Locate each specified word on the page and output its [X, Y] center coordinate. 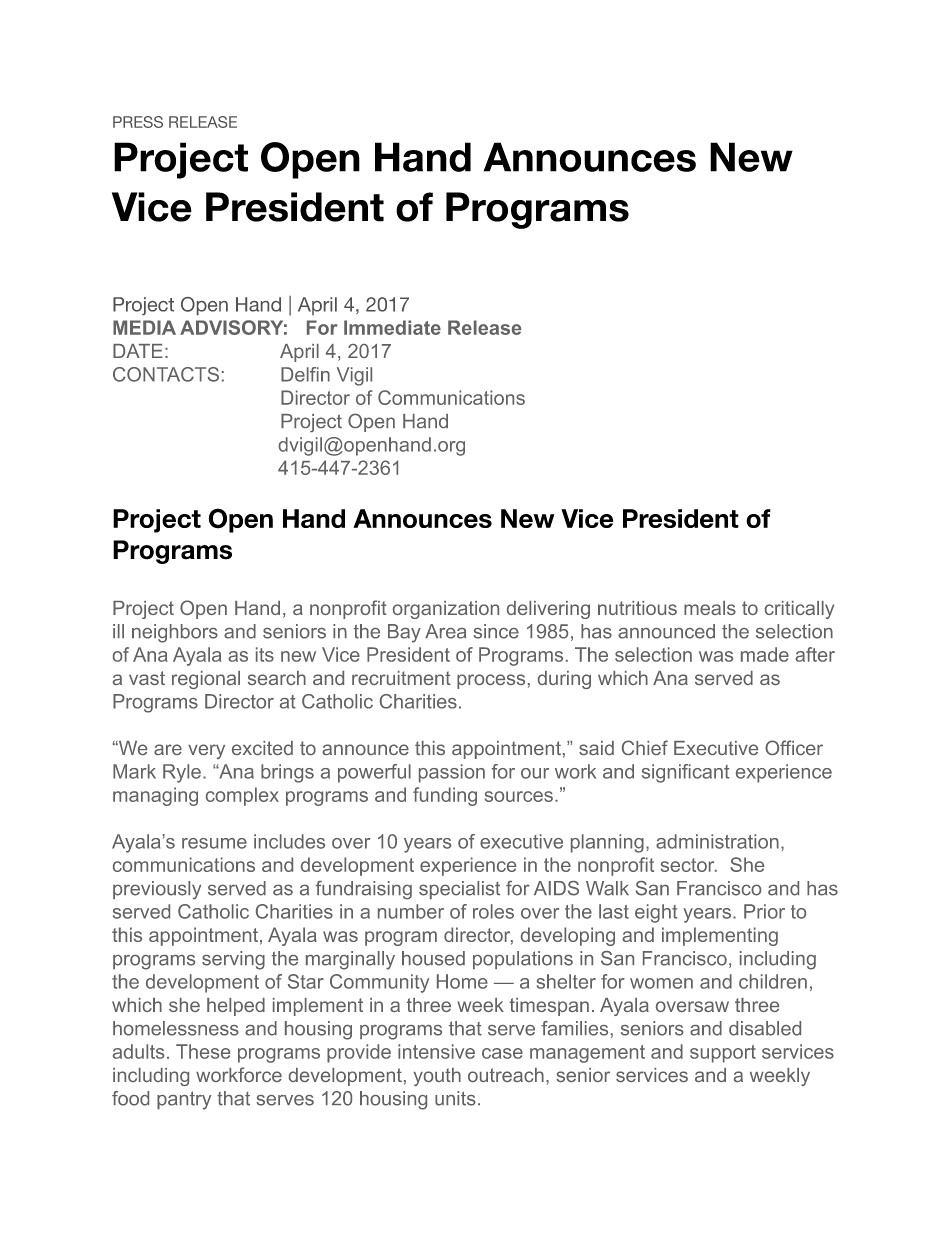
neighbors [175, 633]
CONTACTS [166, 374]
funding [445, 796]
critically [799, 610]
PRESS [138, 122]
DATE [138, 351]
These [203, 1051]
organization [446, 610]
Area [445, 631]
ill [118, 631]
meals [710, 608]
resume [214, 843]
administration [717, 841]
